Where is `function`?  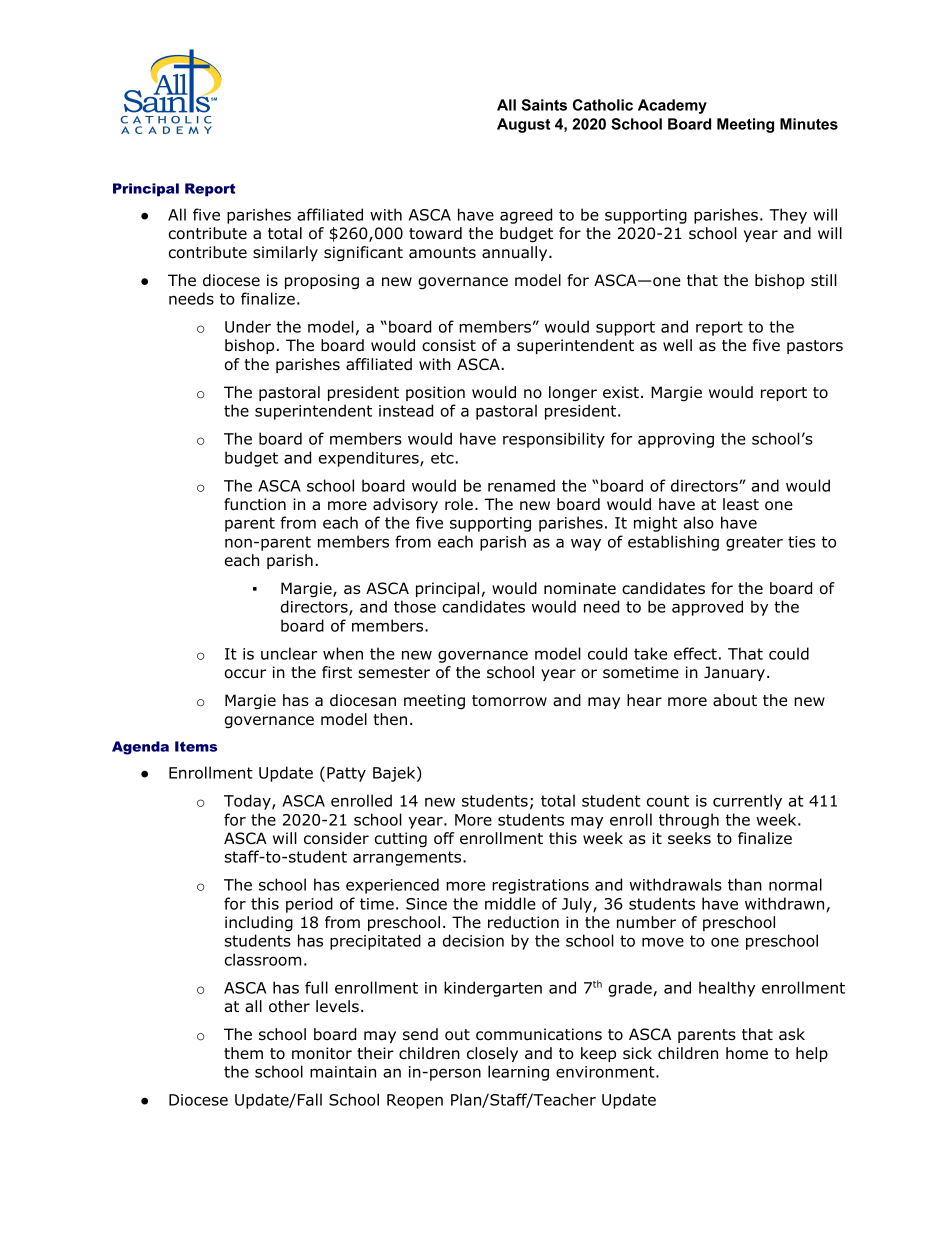
function is located at coordinates (255, 504).
